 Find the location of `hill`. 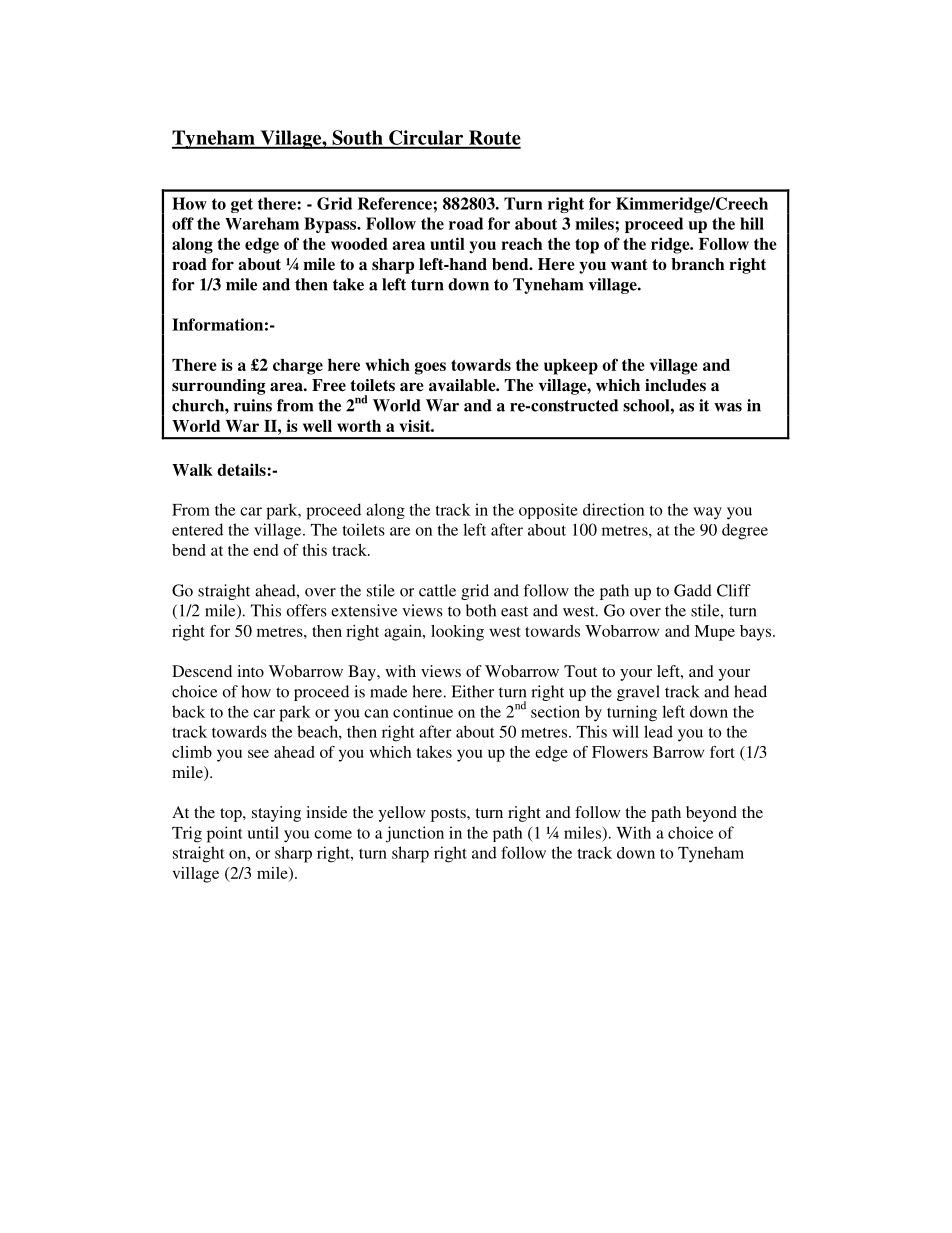

hill is located at coordinates (752, 223).
